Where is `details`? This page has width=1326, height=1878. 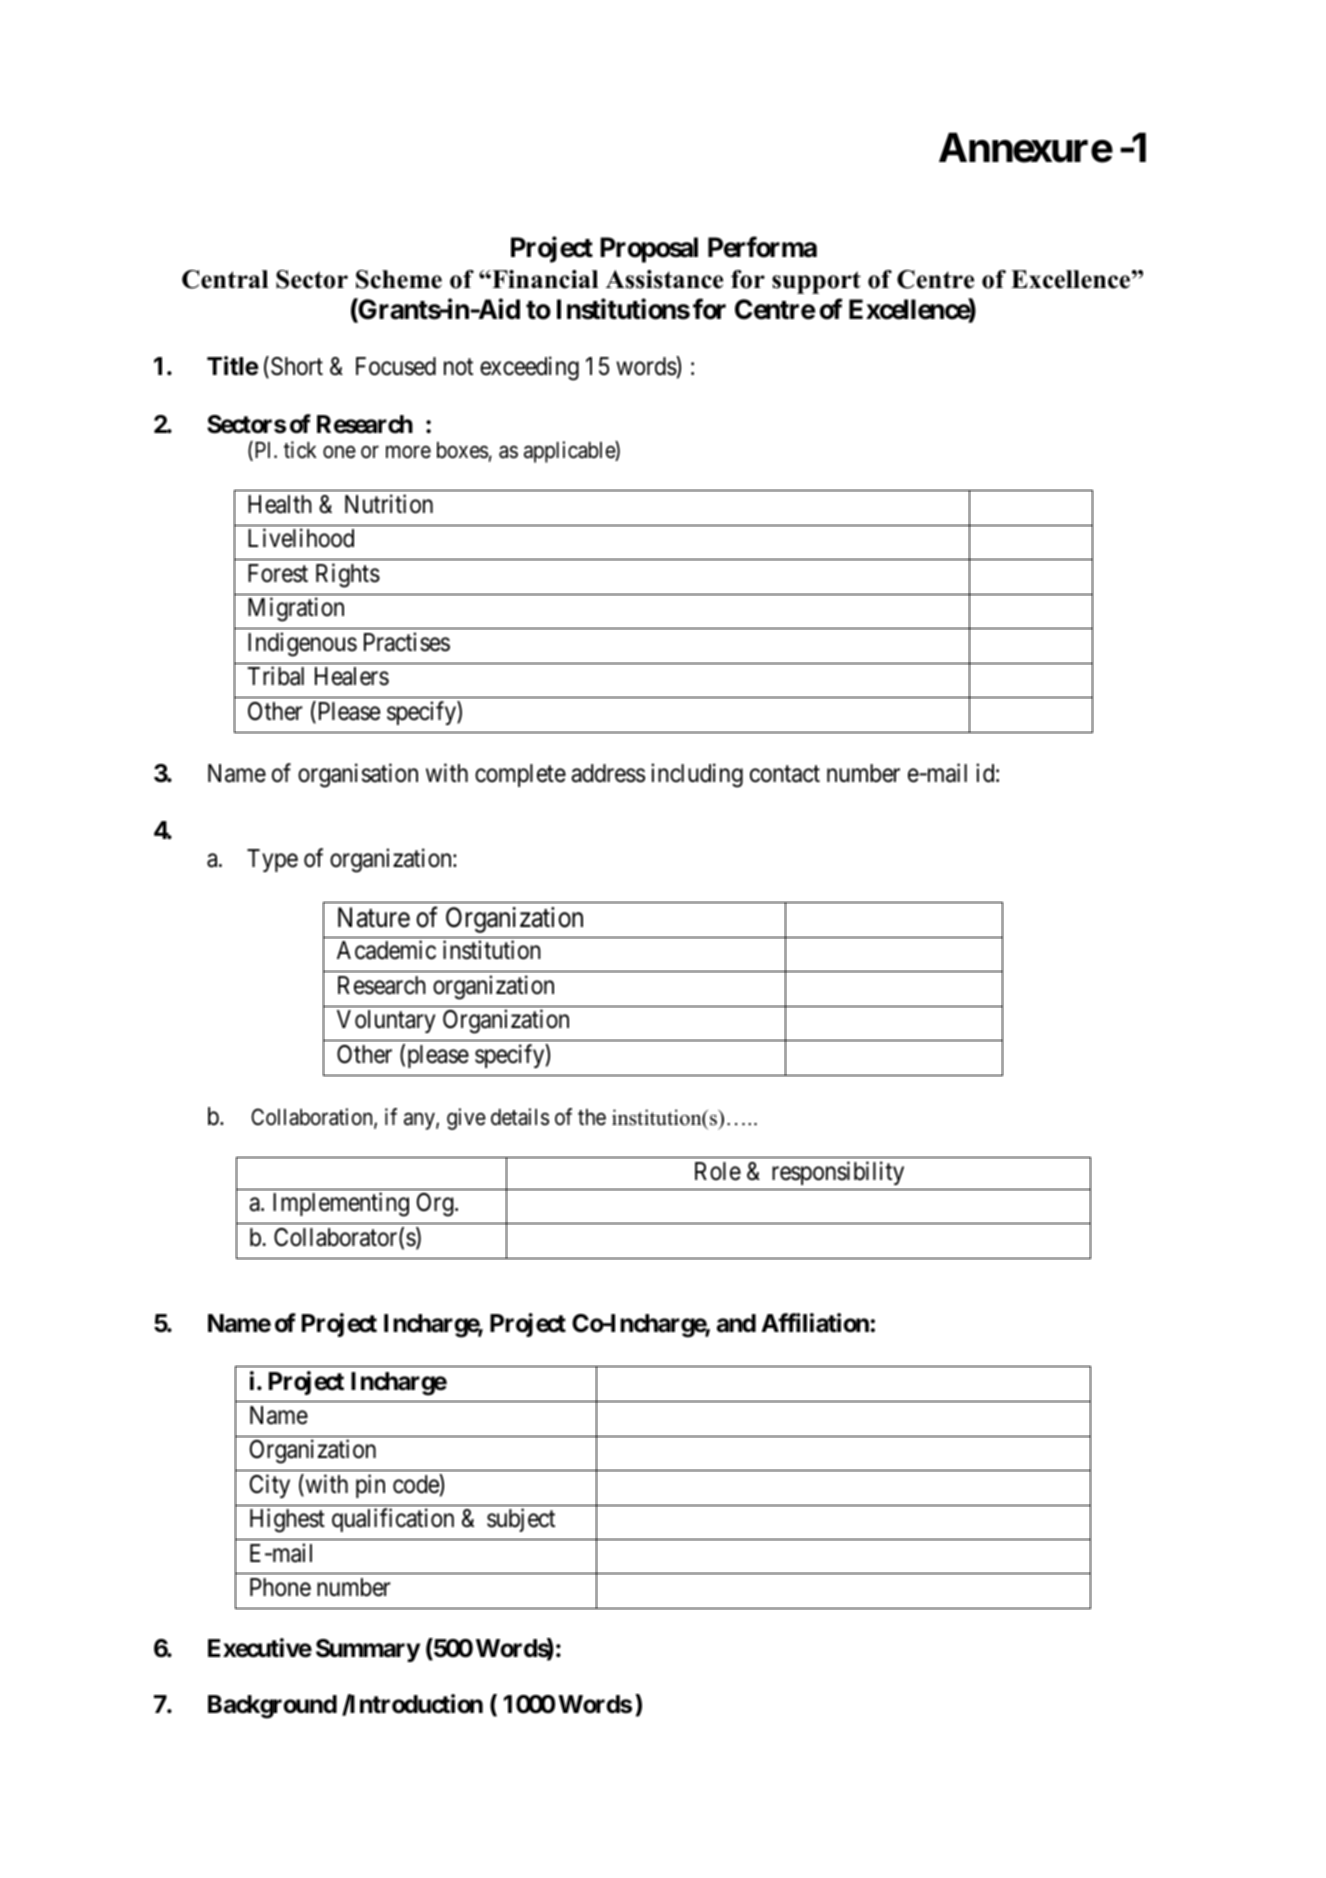
details is located at coordinates (520, 1117).
